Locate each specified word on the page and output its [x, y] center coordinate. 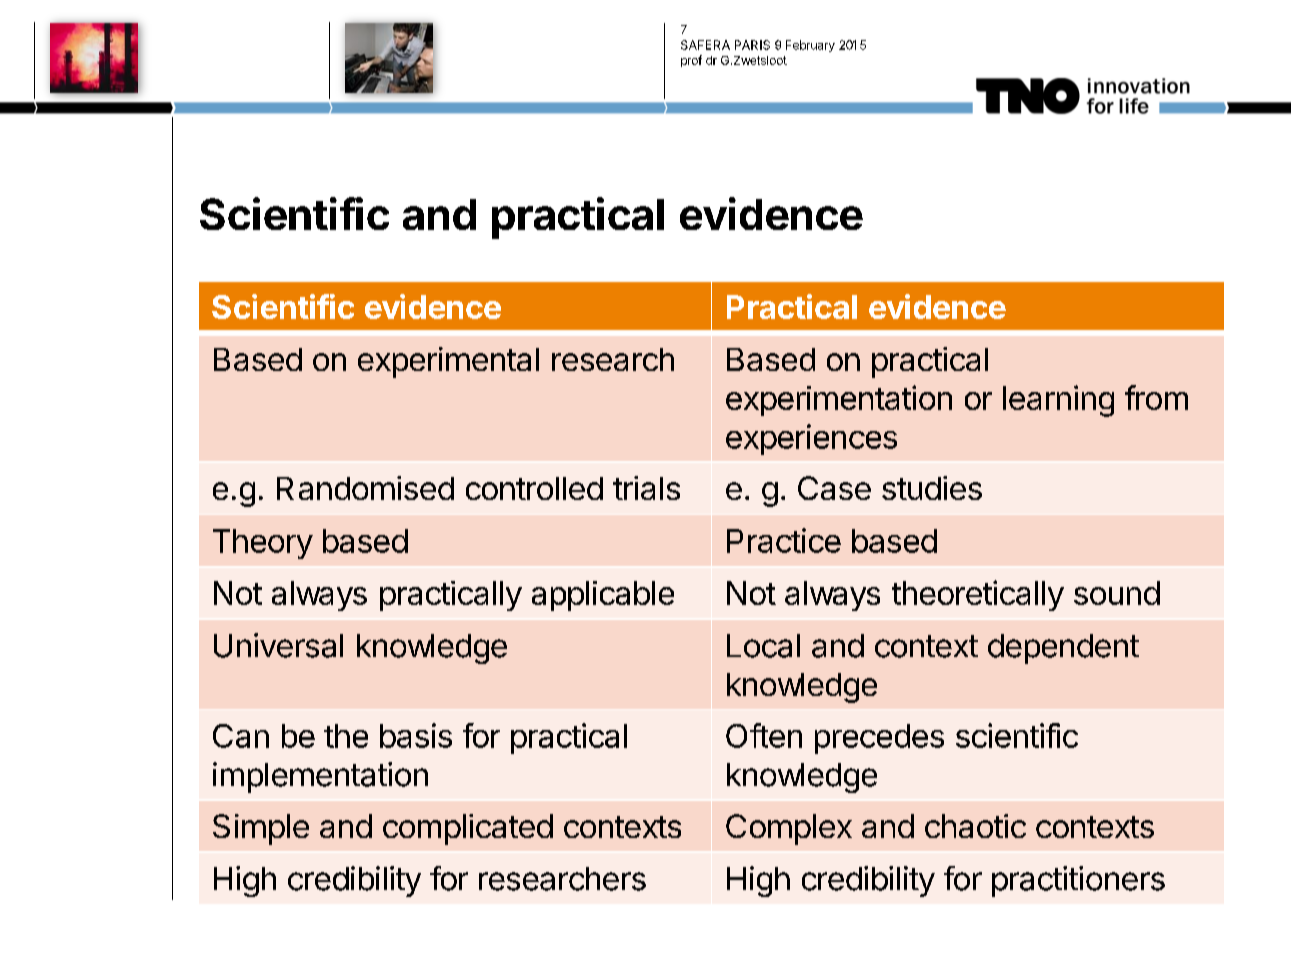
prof [691, 61]
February [810, 46]
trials [646, 488]
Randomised [365, 488]
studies [932, 488]
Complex [789, 829]
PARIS [752, 45]
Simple [261, 829]
